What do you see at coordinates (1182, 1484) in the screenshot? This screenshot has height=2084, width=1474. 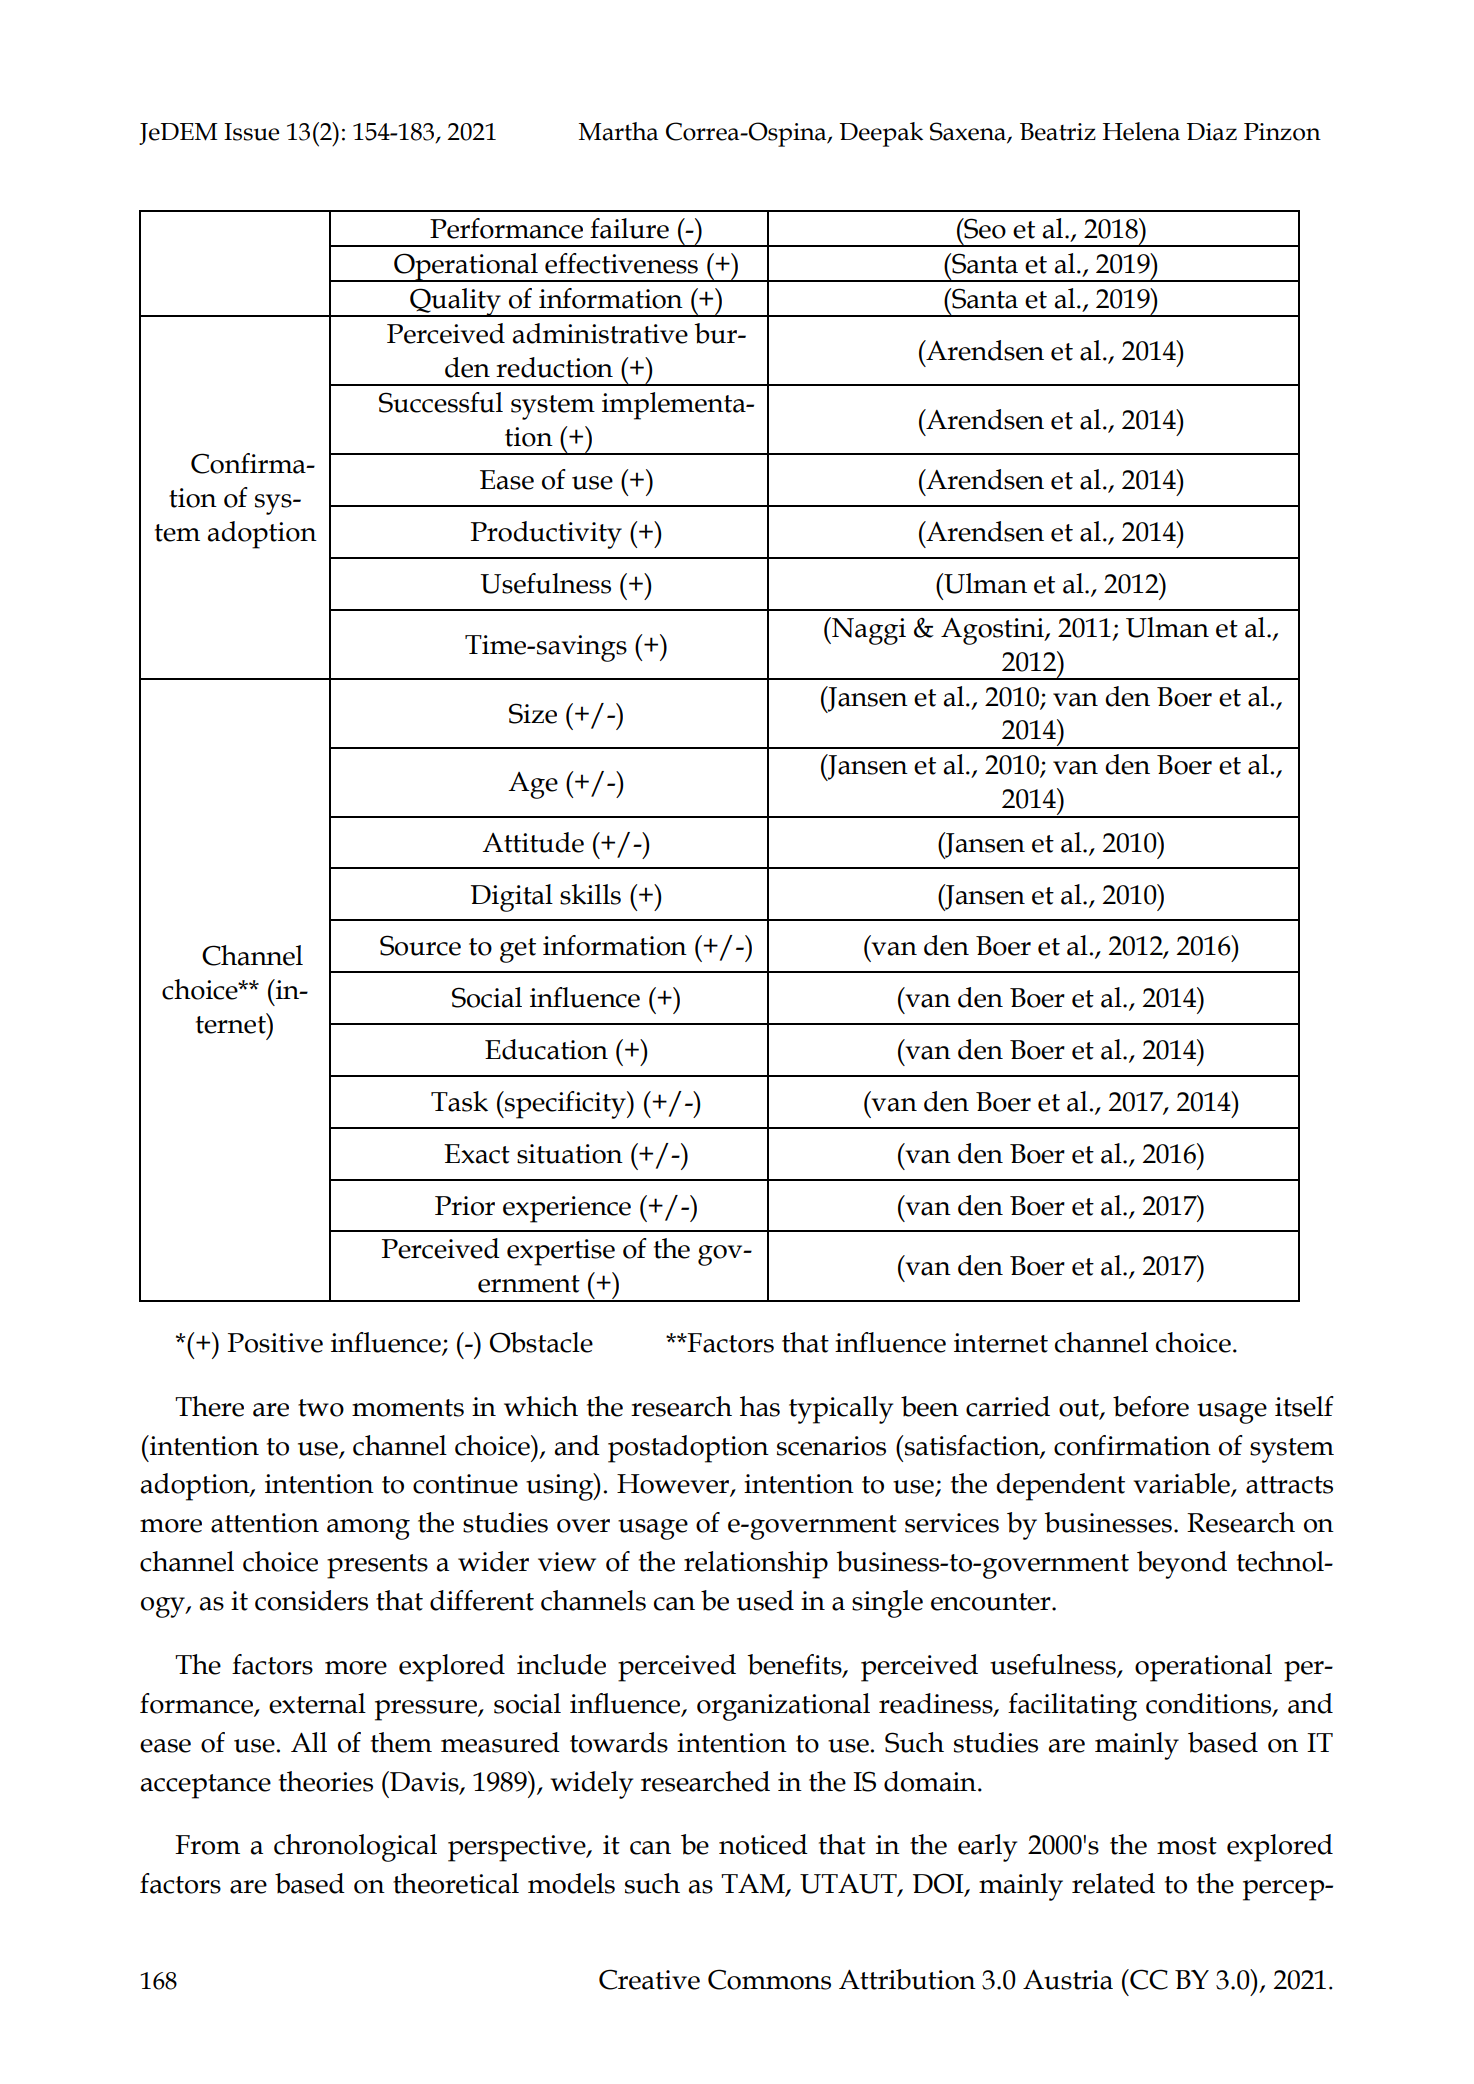 I see `variable` at bounding box center [1182, 1484].
